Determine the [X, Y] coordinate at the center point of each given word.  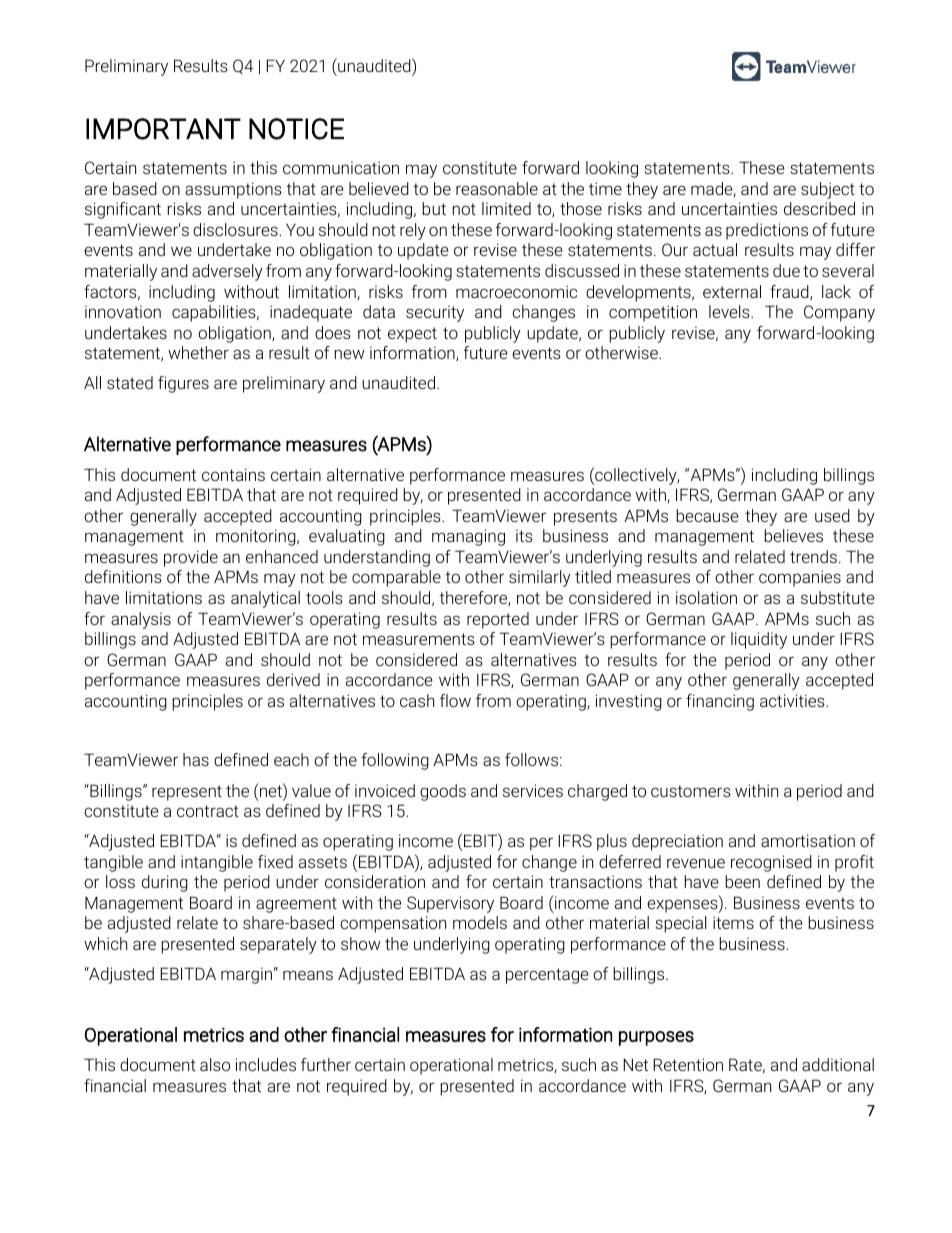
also [215, 1064]
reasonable [497, 188]
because [707, 515]
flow [455, 700]
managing [468, 537]
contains [233, 474]
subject [828, 190]
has [196, 759]
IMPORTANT [163, 129]
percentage [547, 976]
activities [793, 700]
